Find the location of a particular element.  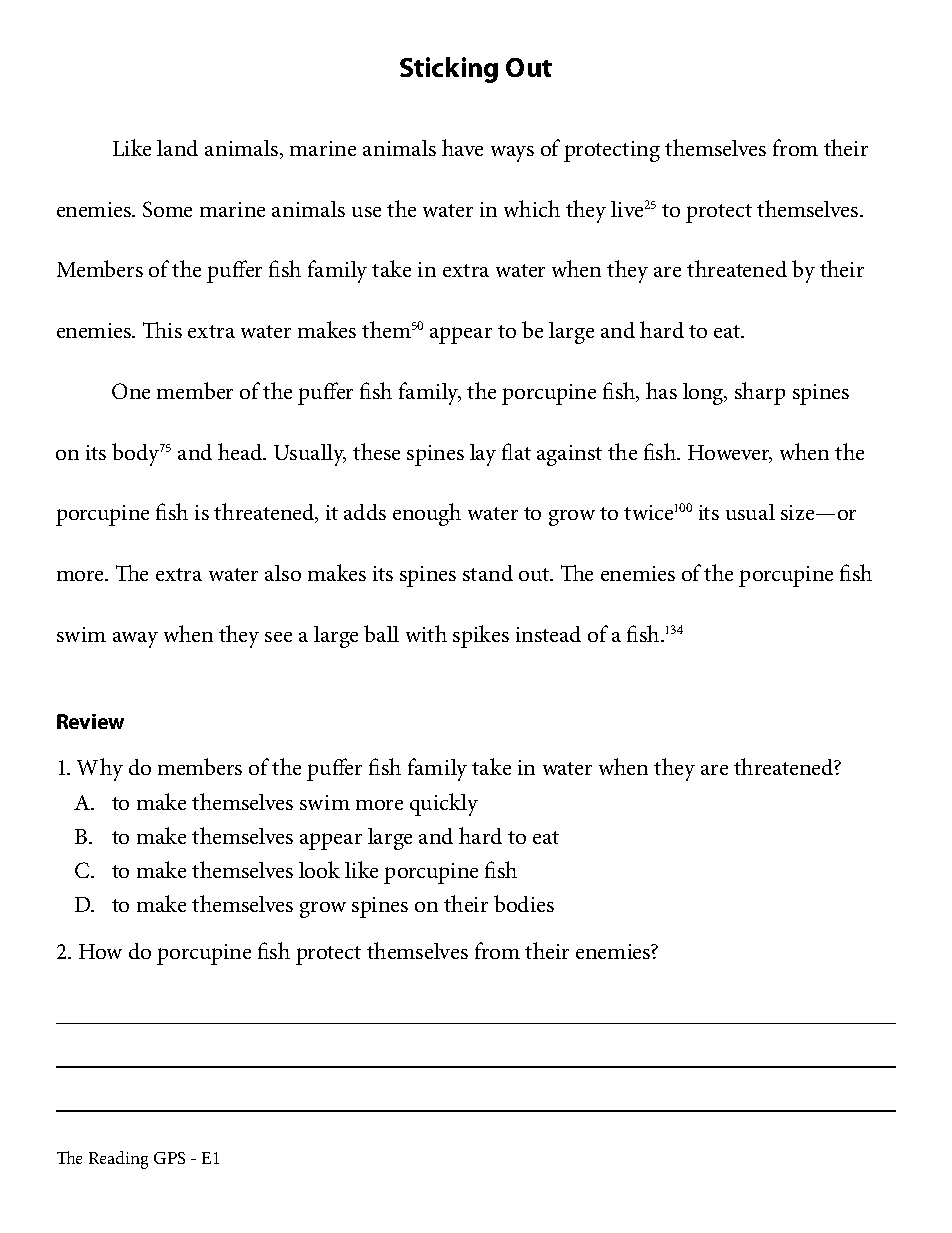

GPS is located at coordinates (169, 1158).
